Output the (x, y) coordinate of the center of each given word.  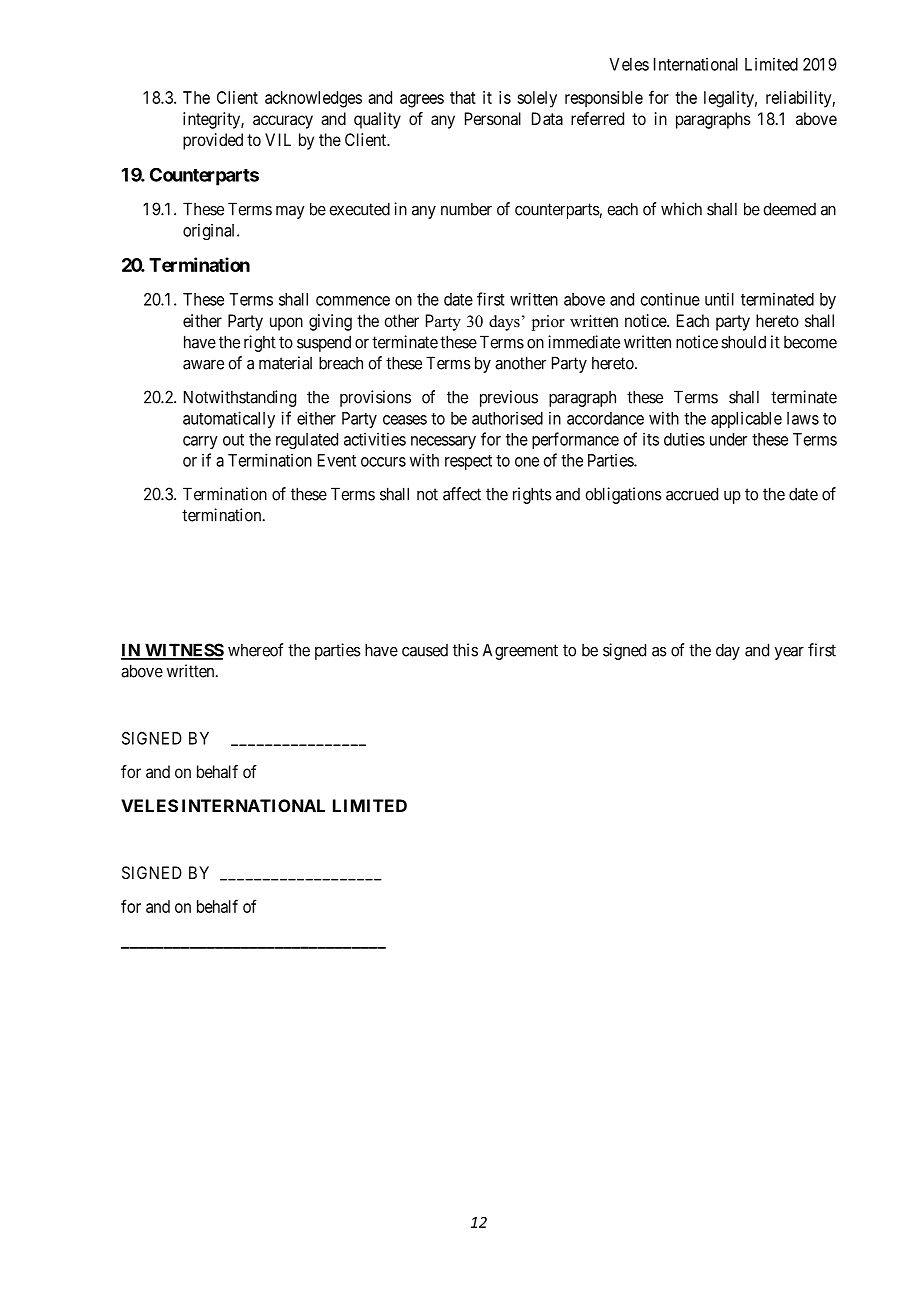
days (504, 323)
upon (286, 324)
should (743, 342)
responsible (604, 99)
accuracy (283, 122)
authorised (507, 418)
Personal (493, 118)
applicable (746, 419)
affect (462, 494)
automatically (229, 419)
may (290, 212)
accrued (692, 494)
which (681, 209)
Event (337, 460)
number (466, 209)
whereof (256, 650)
